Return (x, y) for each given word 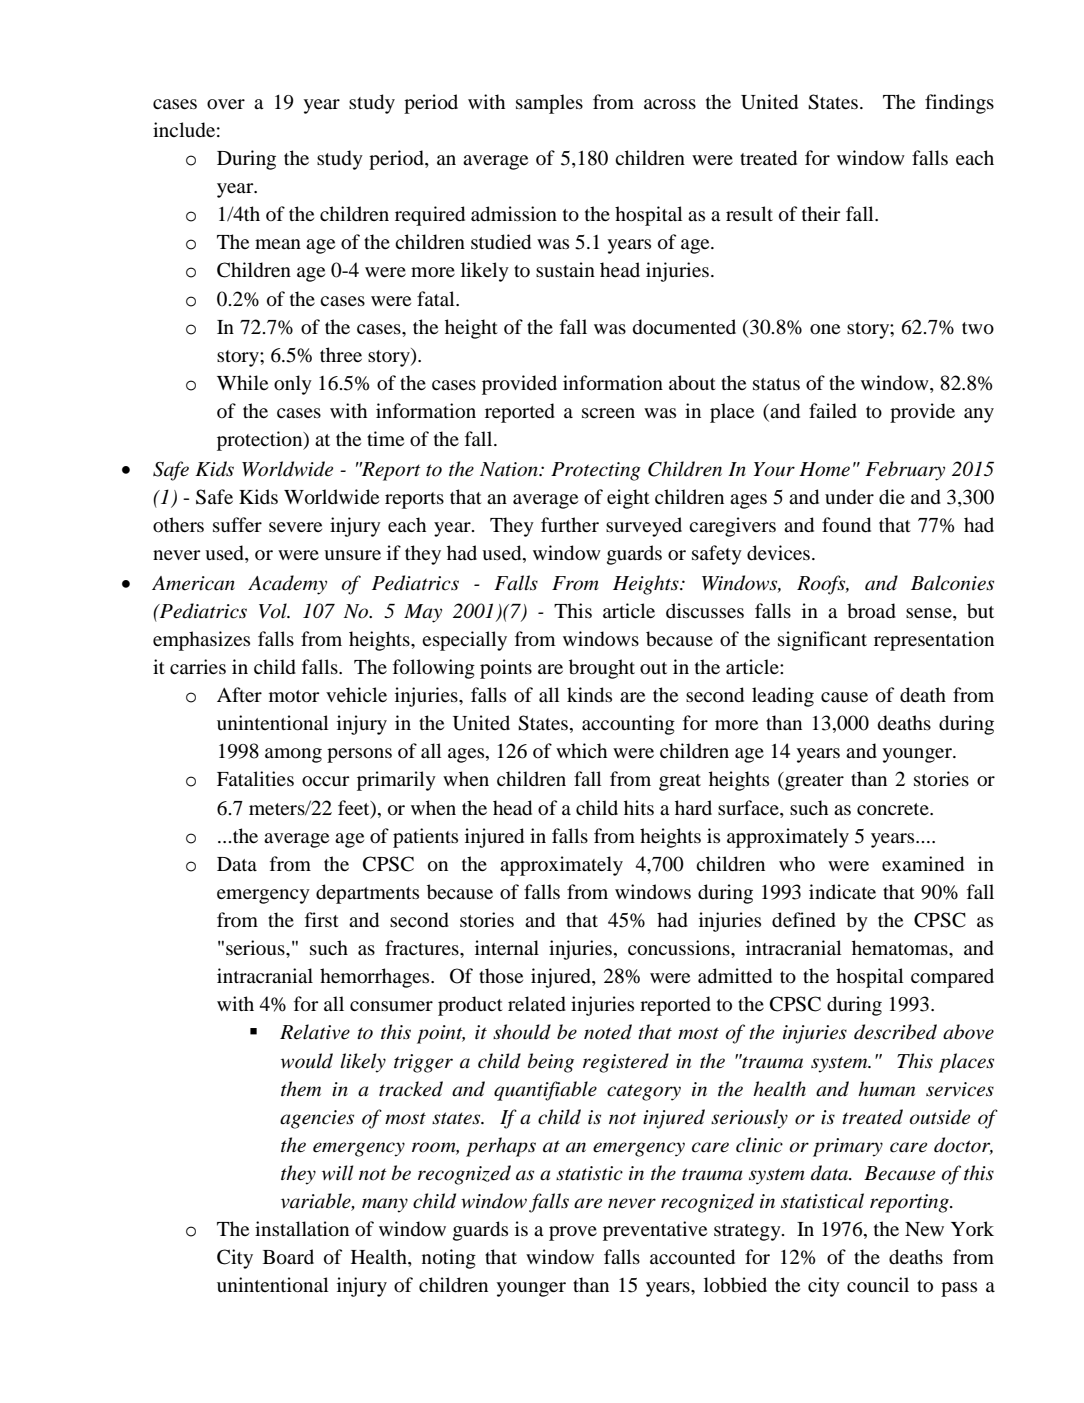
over (226, 104)
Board (288, 1257)
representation (934, 641)
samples (549, 104)
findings (959, 104)
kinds (589, 695)
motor (294, 696)
